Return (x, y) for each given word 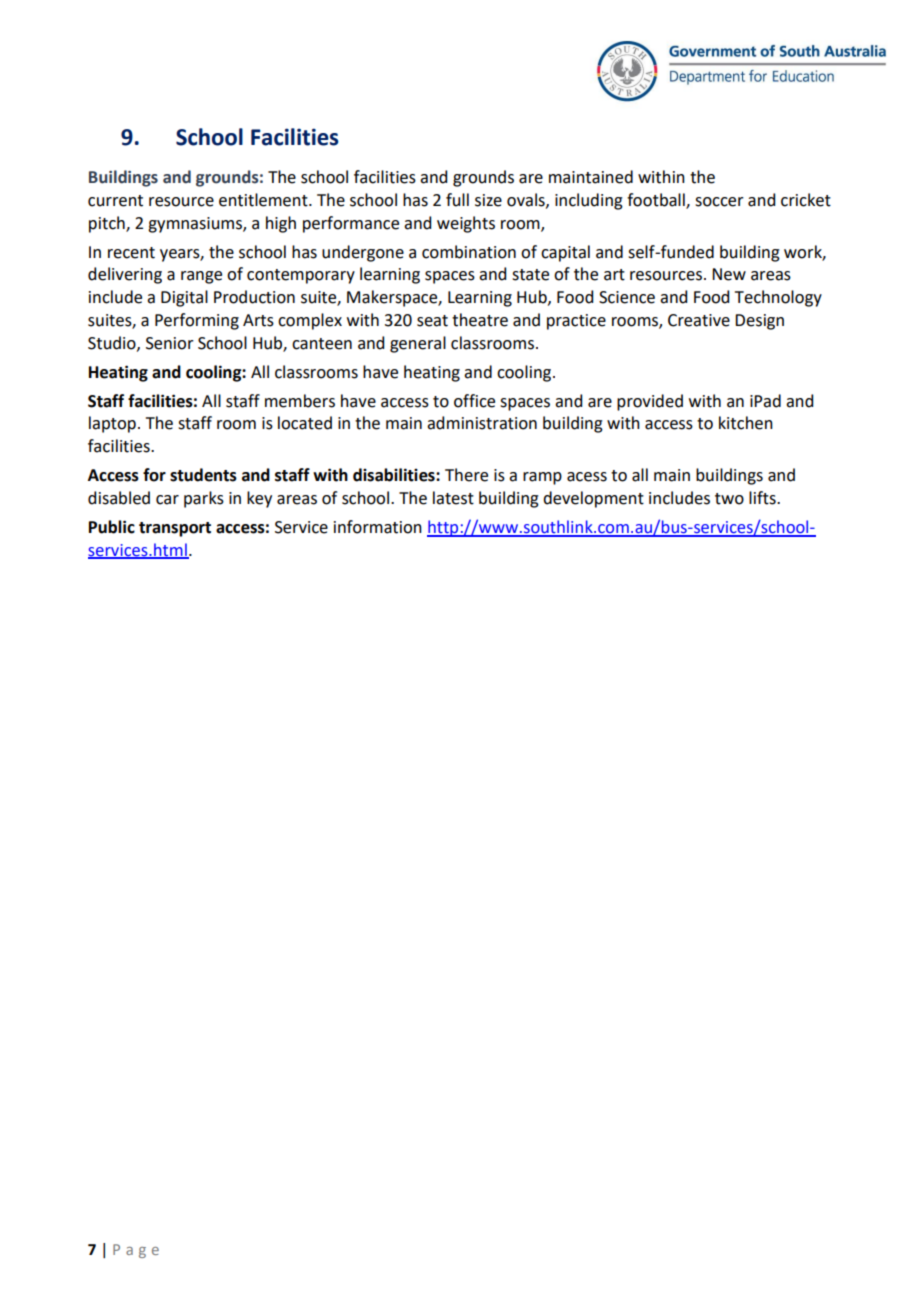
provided (650, 402)
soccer (719, 202)
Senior (170, 343)
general (418, 344)
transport (175, 529)
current (115, 201)
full (457, 200)
